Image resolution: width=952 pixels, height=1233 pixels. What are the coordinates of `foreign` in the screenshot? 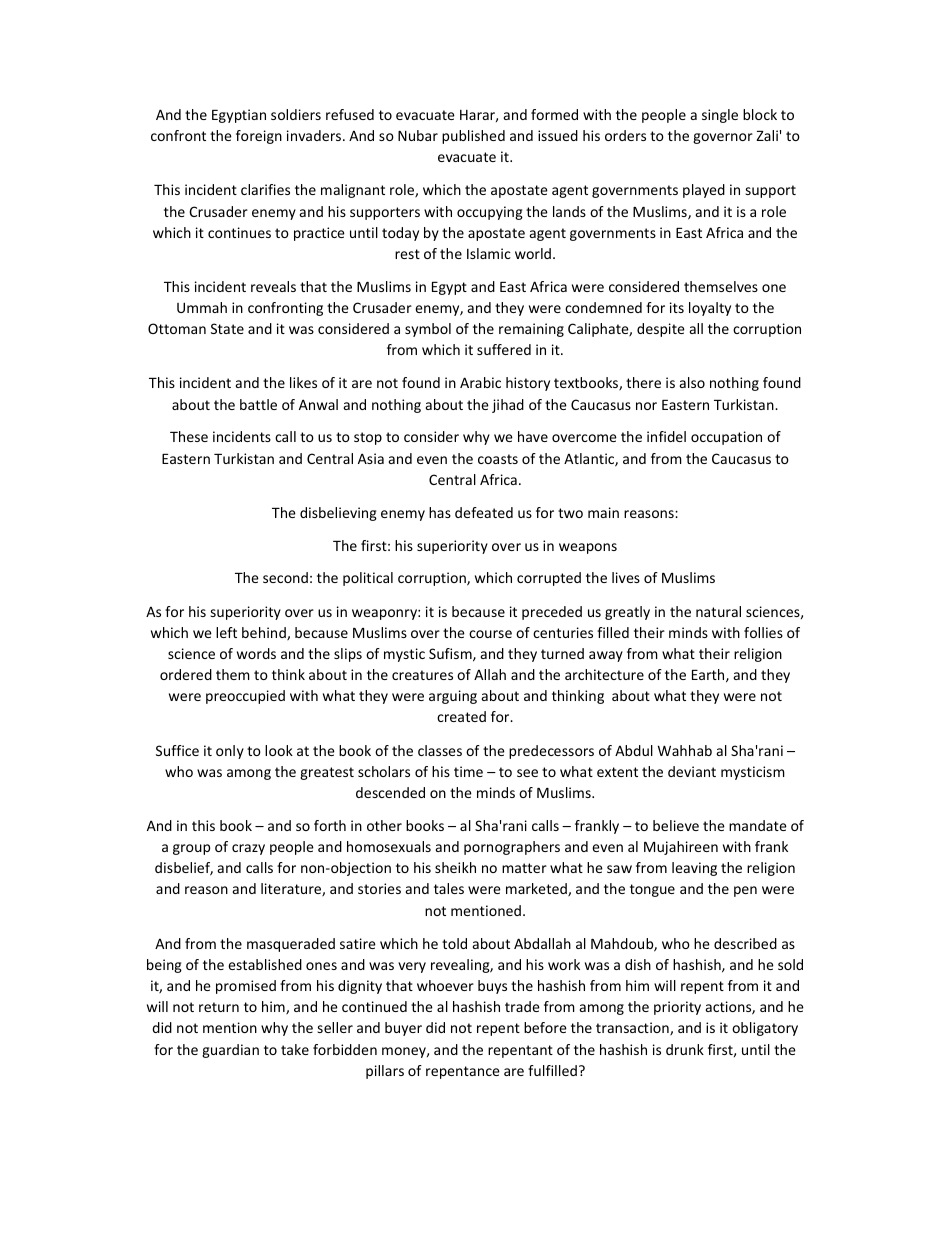 It's located at (259, 137).
